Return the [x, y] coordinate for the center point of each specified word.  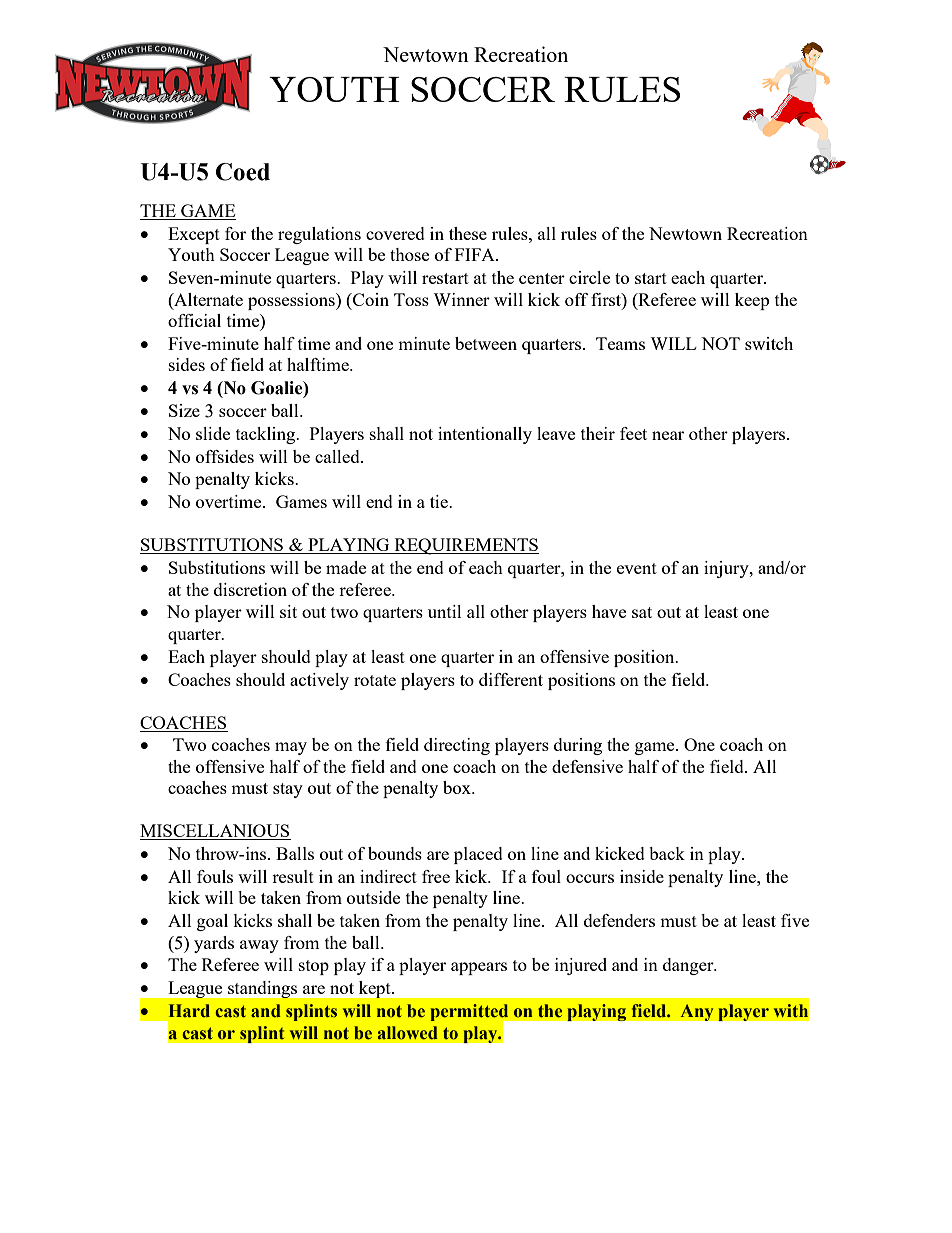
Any [697, 1012]
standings [262, 989]
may [291, 748]
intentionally [485, 435]
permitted [471, 1014]
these [468, 233]
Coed [243, 172]
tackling [267, 435]
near [668, 435]
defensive [587, 766]
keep [752, 301]
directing [457, 746]
